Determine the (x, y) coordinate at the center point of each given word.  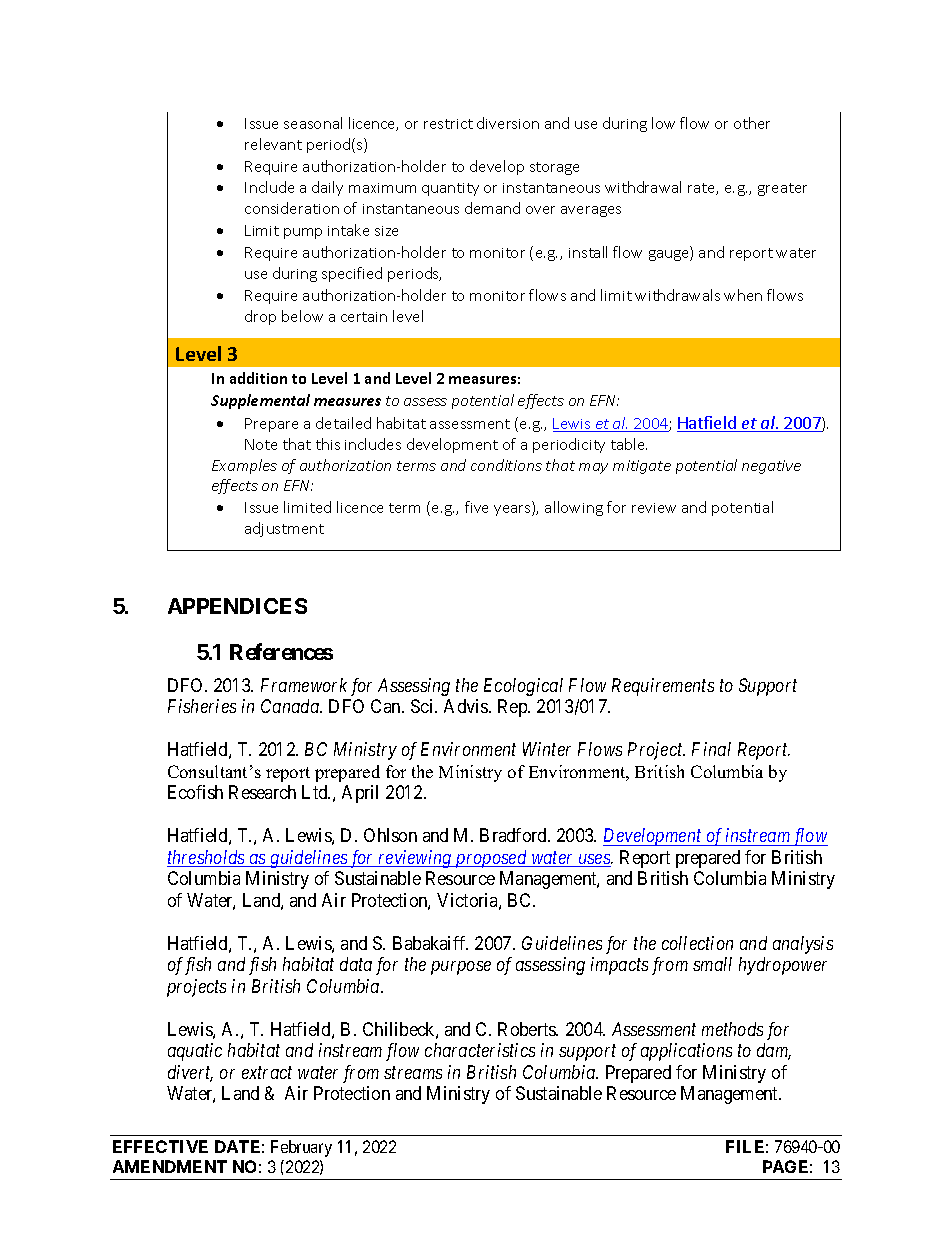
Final (711, 749)
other (752, 123)
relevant (273, 144)
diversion (508, 123)
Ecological (523, 687)
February (301, 1148)
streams (413, 1072)
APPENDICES (237, 606)
